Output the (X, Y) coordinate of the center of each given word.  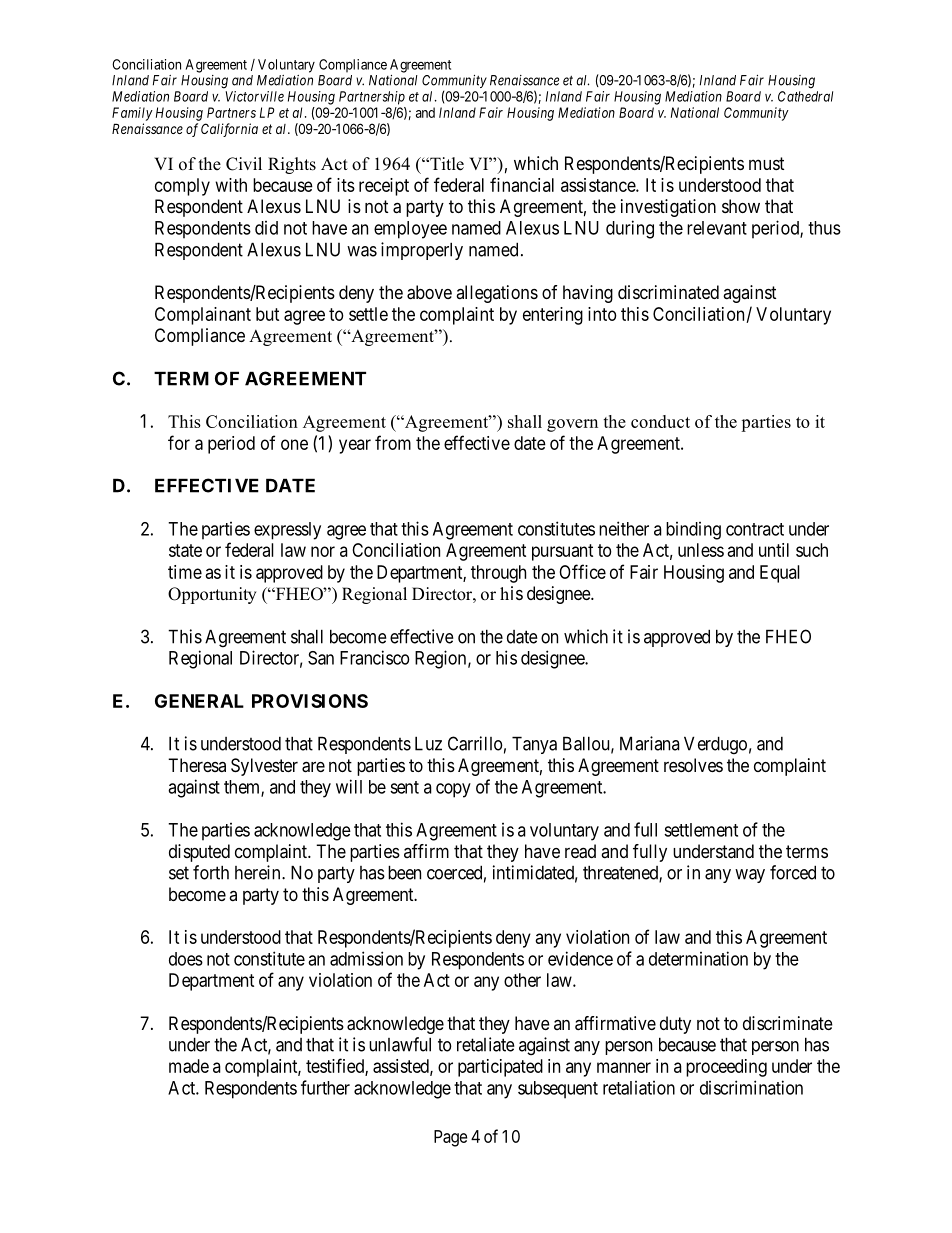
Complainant (203, 316)
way (750, 876)
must (766, 163)
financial (522, 184)
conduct (660, 421)
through (498, 574)
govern (572, 425)
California (229, 130)
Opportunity (212, 595)
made (189, 1066)
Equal (780, 574)
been (404, 872)
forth (211, 872)
